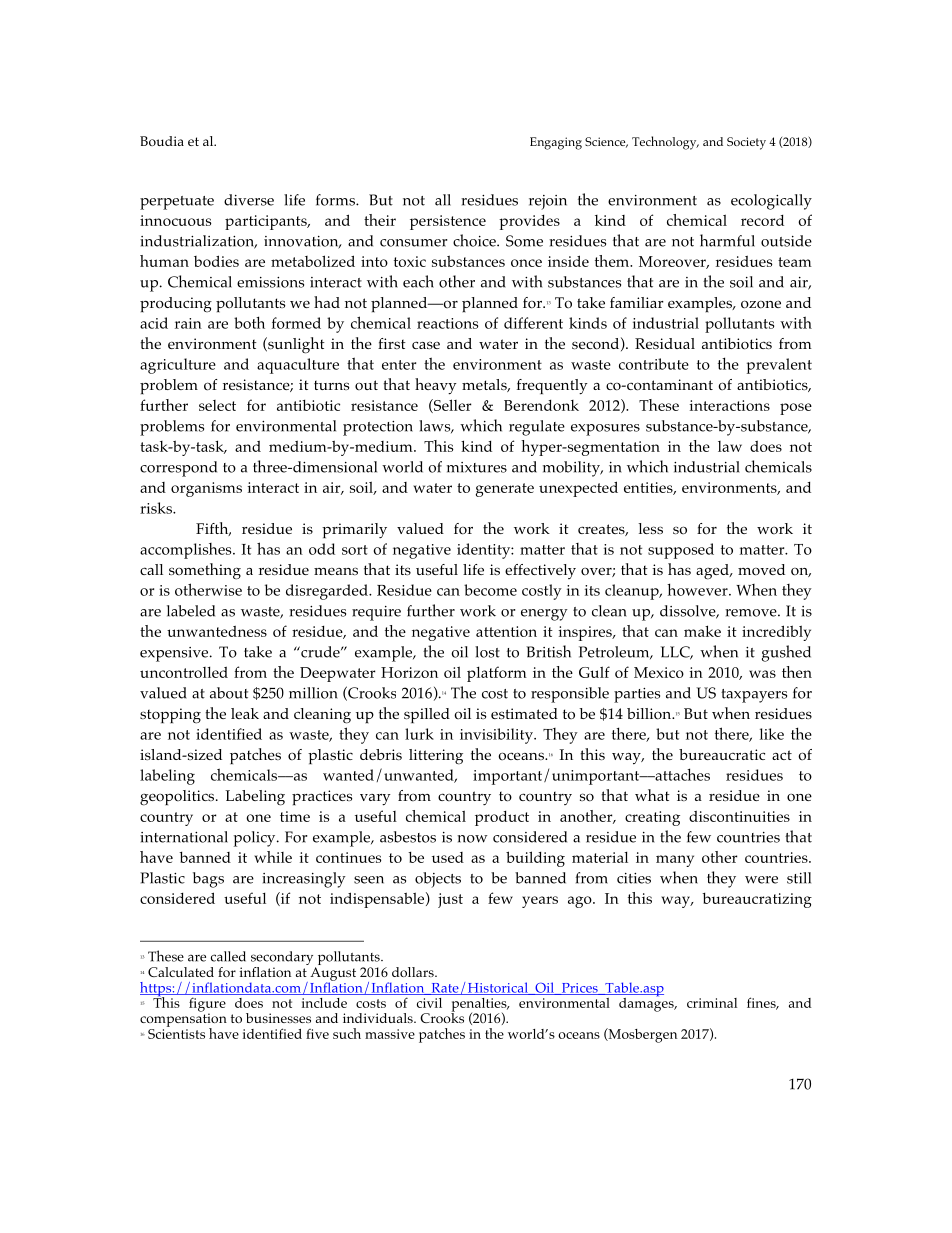 The height and width of the document is (1233, 952). I want to click on correspond, so click(178, 469).
